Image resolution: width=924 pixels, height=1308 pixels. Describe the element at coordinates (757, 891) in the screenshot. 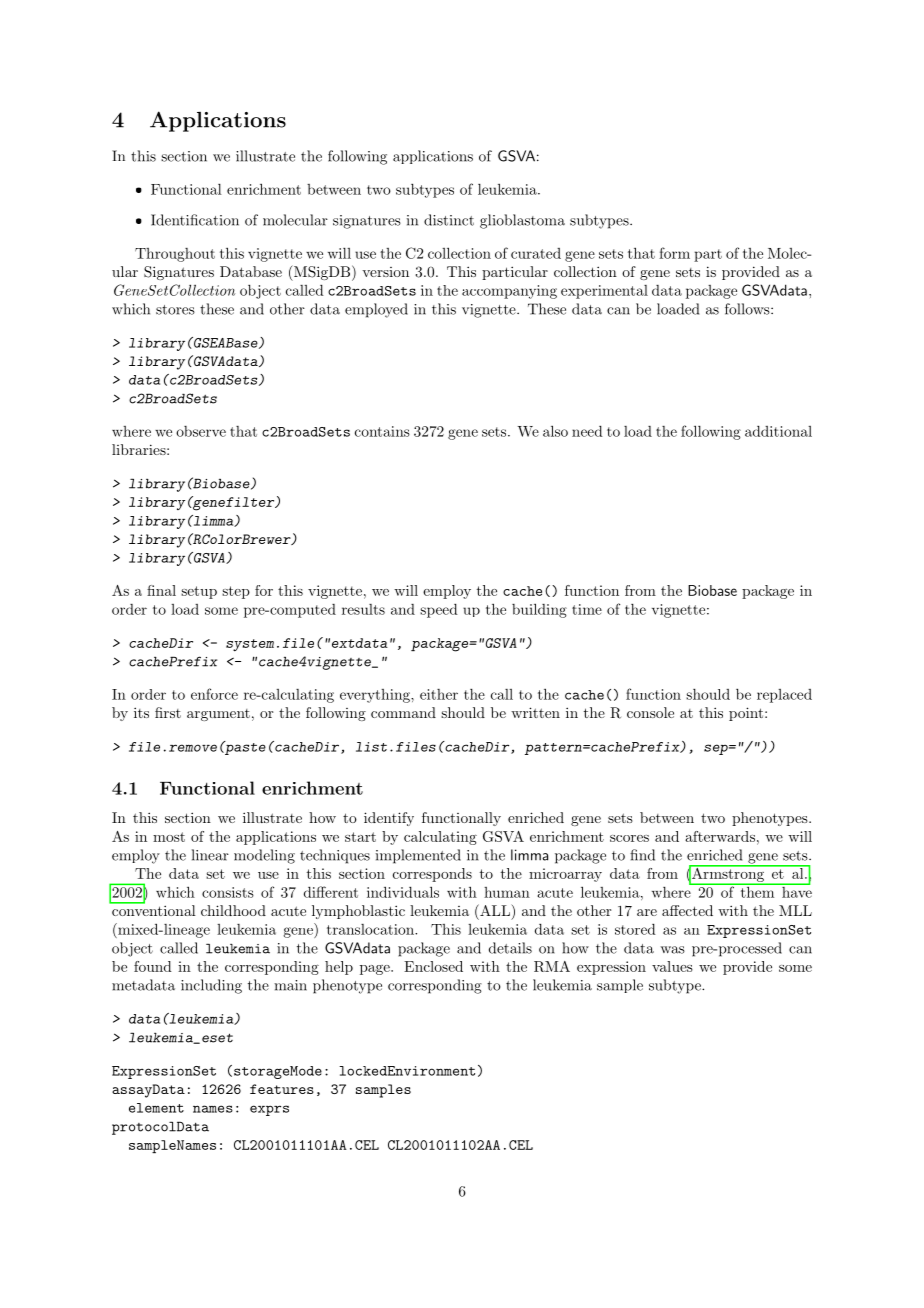

I see `them` at that location.
